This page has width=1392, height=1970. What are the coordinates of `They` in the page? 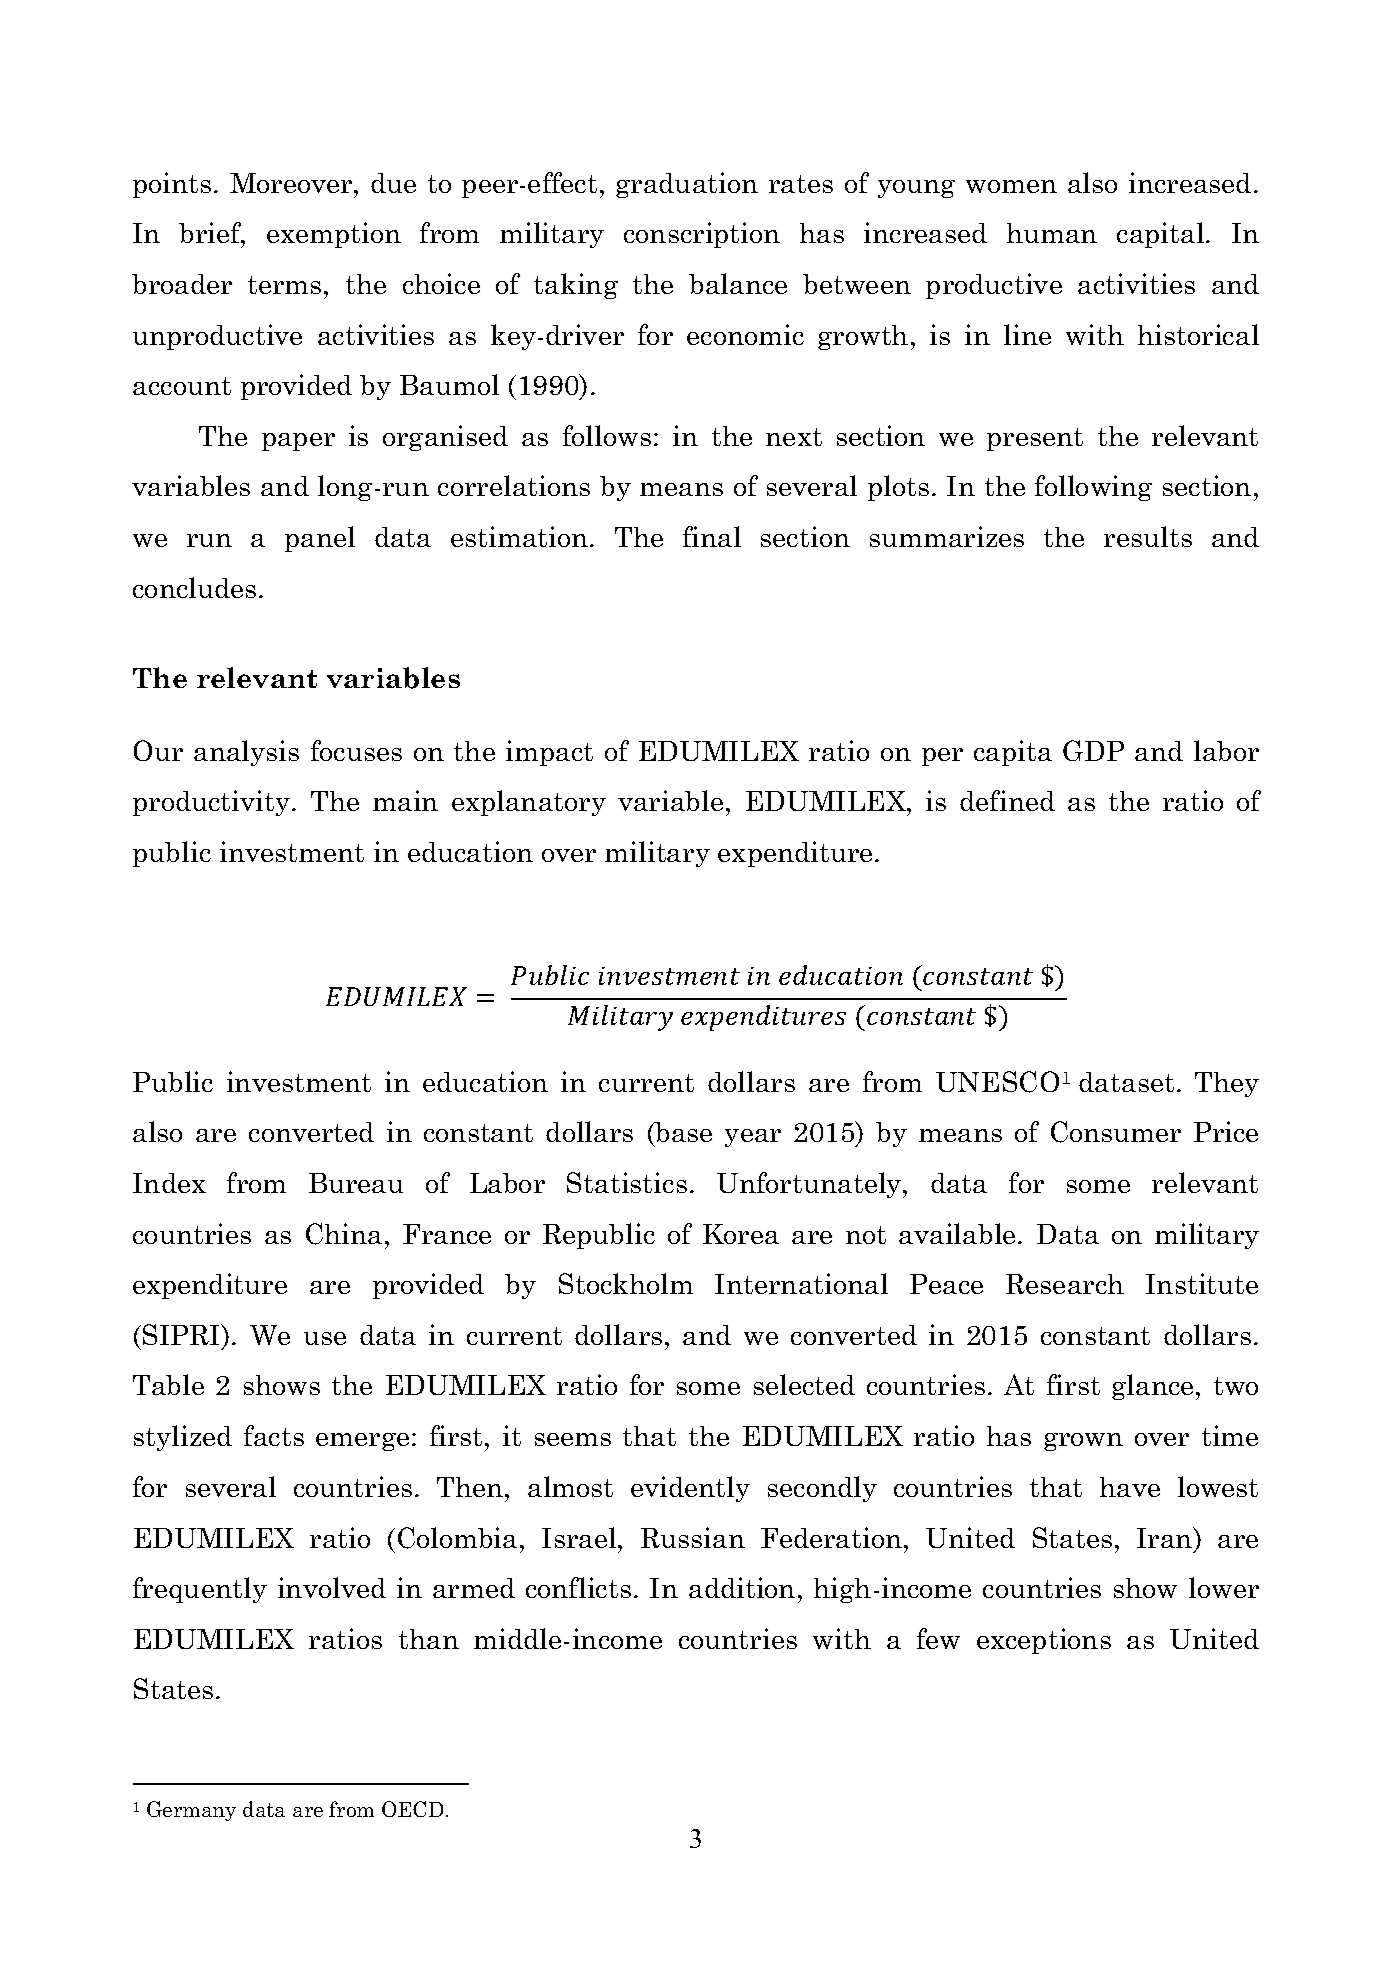 It's located at (1227, 1084).
